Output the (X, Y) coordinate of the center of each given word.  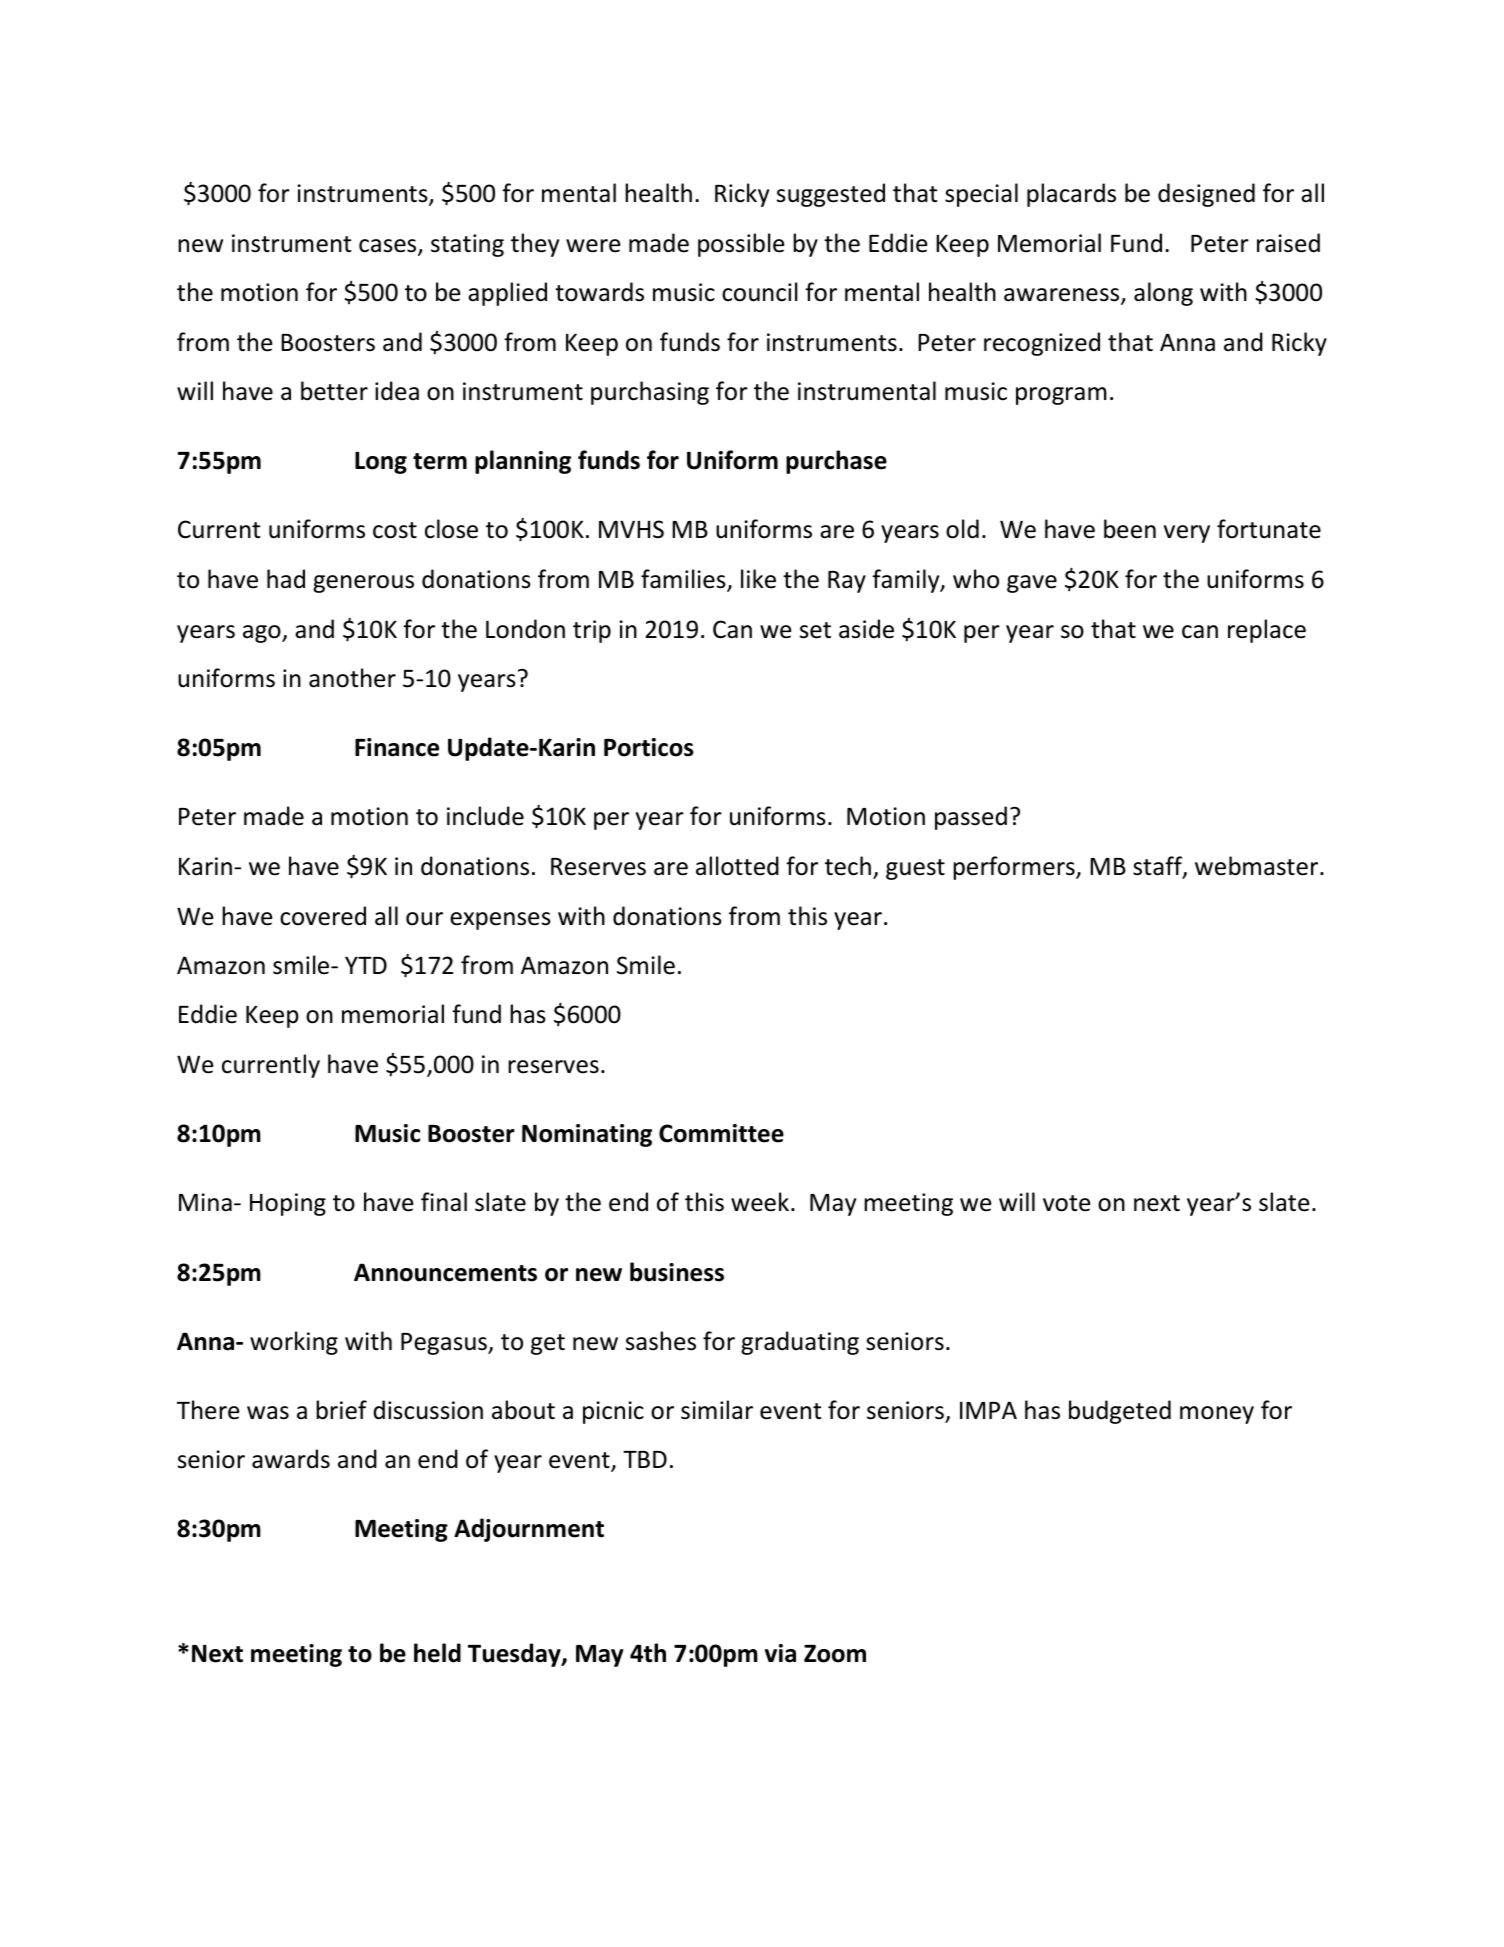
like (758, 579)
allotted (737, 866)
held (437, 1653)
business (677, 1272)
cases (389, 247)
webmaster (1258, 866)
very (1187, 534)
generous (363, 584)
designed (1206, 195)
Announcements (445, 1272)
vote (1066, 1203)
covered (323, 916)
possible (741, 245)
